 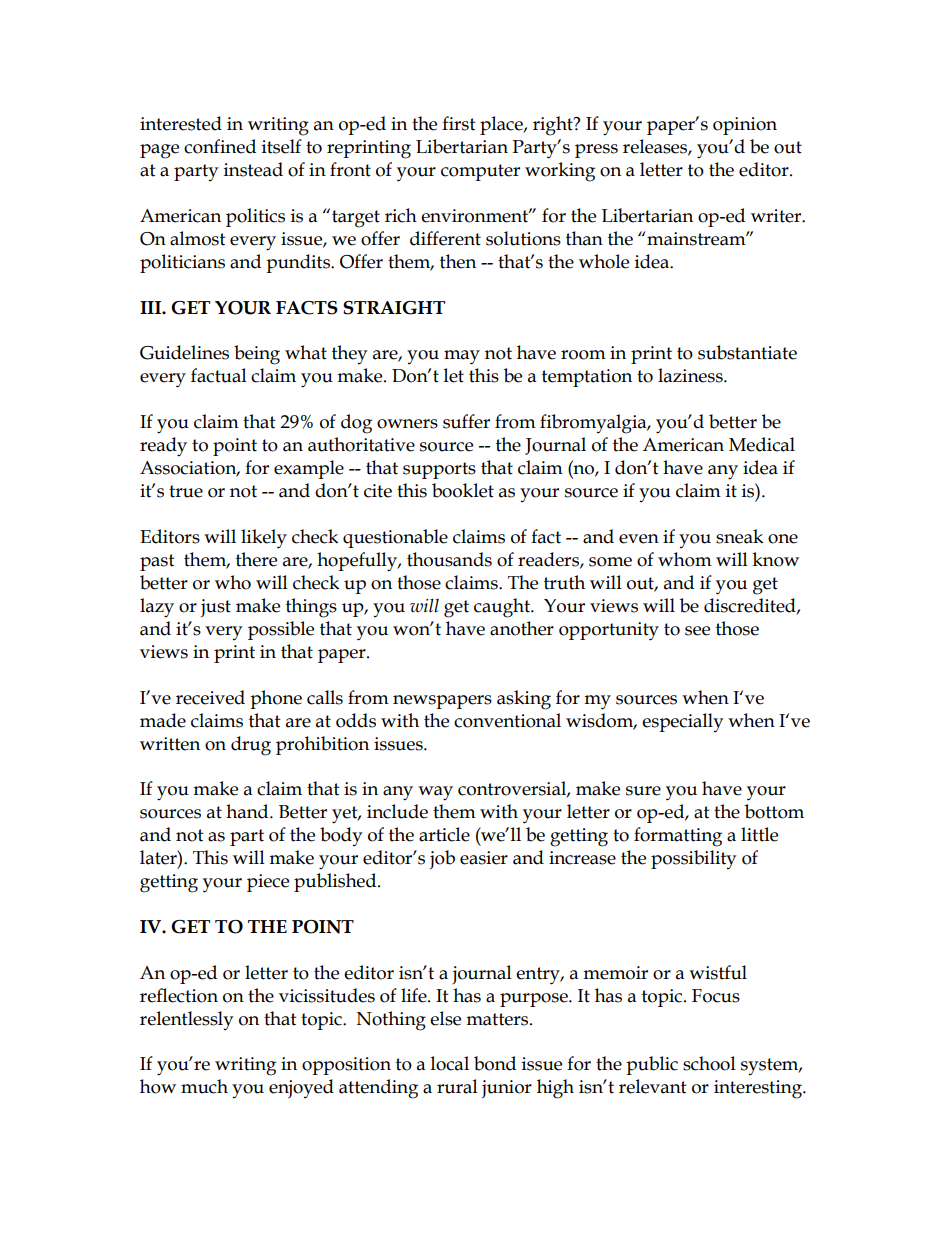 I want to click on confined, so click(x=220, y=146).
